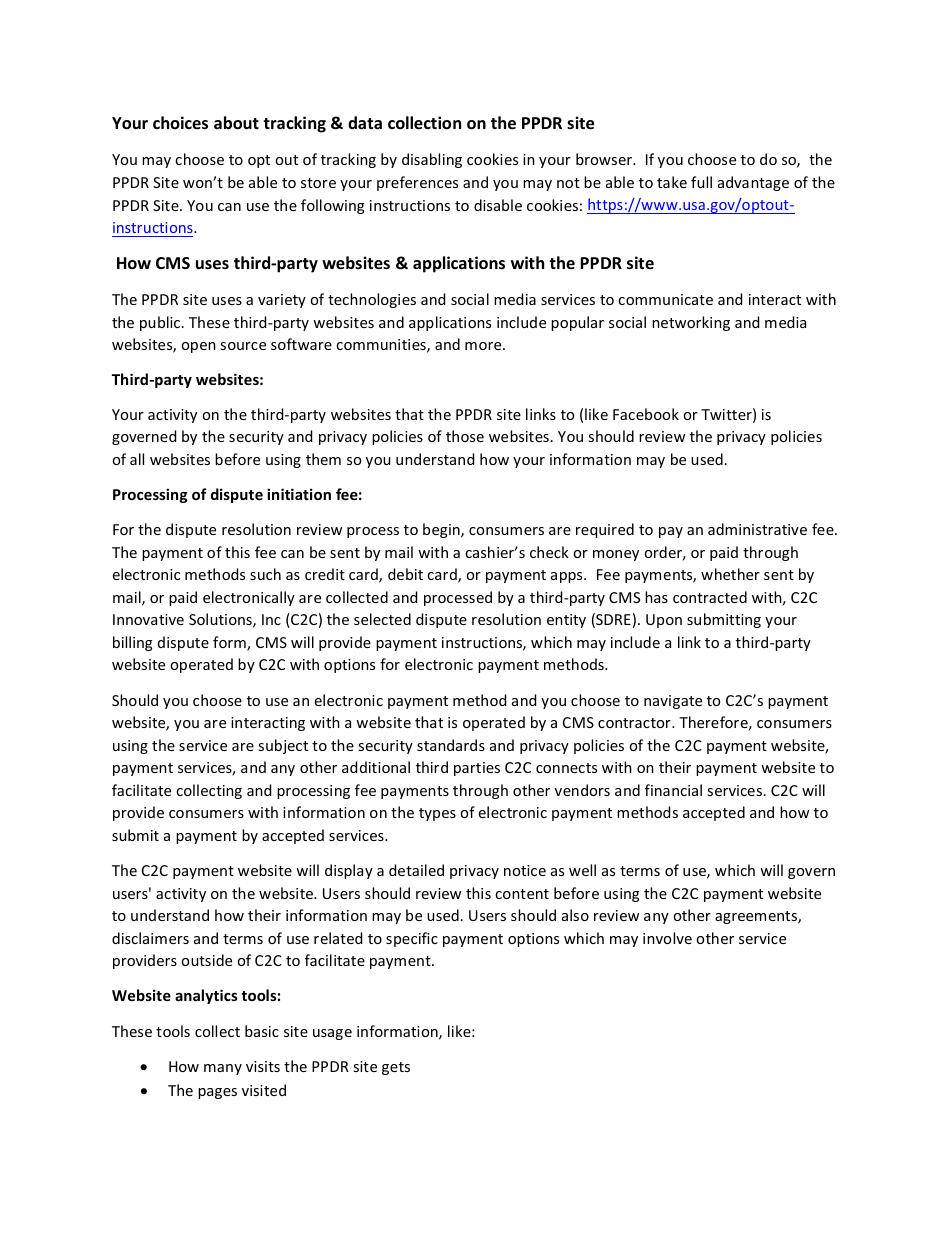  Describe the element at coordinates (148, 619) in the screenshot. I see `Innovative` at that location.
